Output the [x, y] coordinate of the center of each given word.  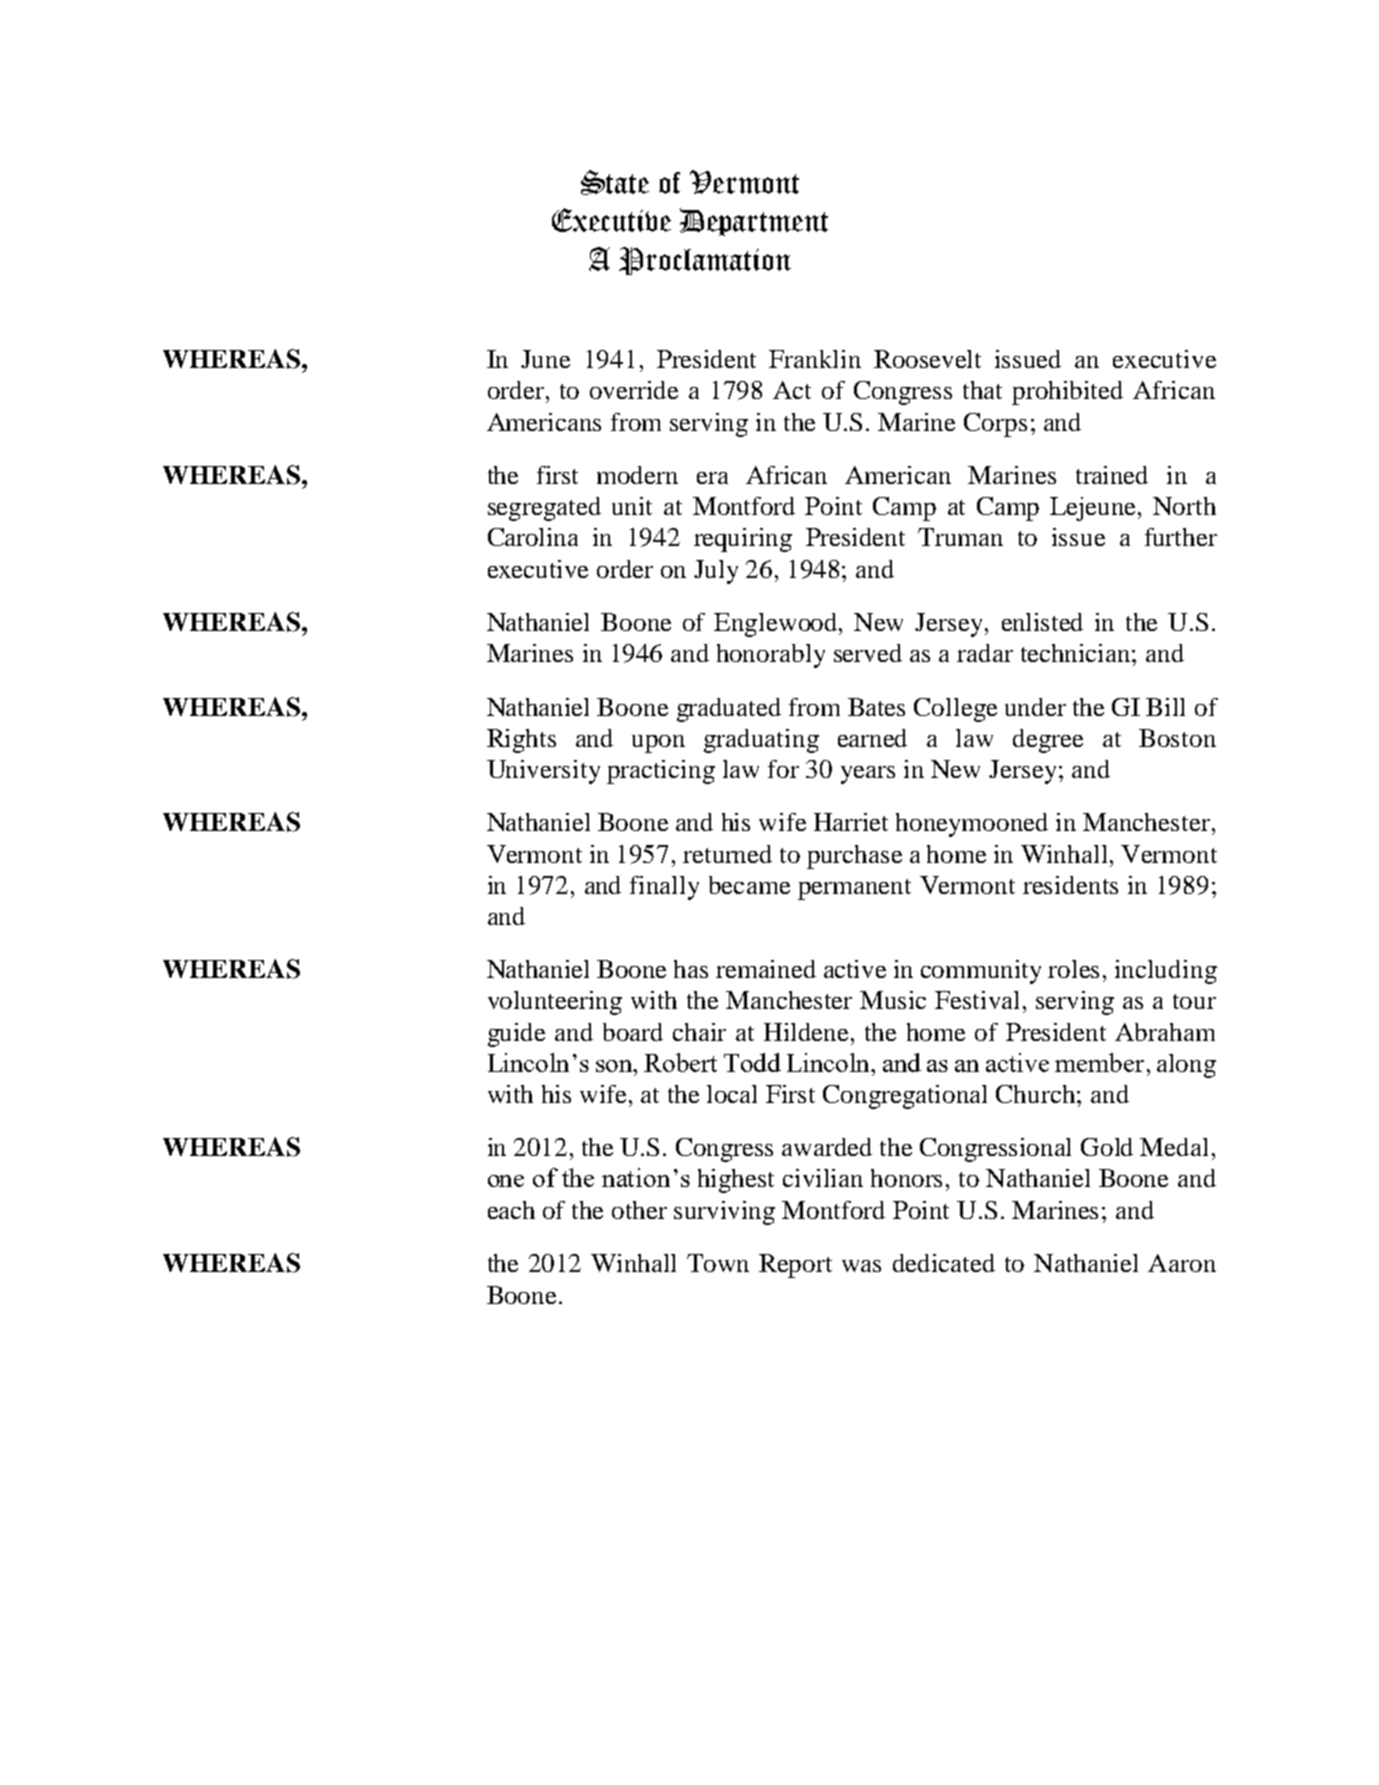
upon [658, 744]
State [615, 182]
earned [872, 738]
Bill [1165, 707]
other [639, 1210]
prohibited [1067, 393]
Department [754, 222]
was [861, 1266]
